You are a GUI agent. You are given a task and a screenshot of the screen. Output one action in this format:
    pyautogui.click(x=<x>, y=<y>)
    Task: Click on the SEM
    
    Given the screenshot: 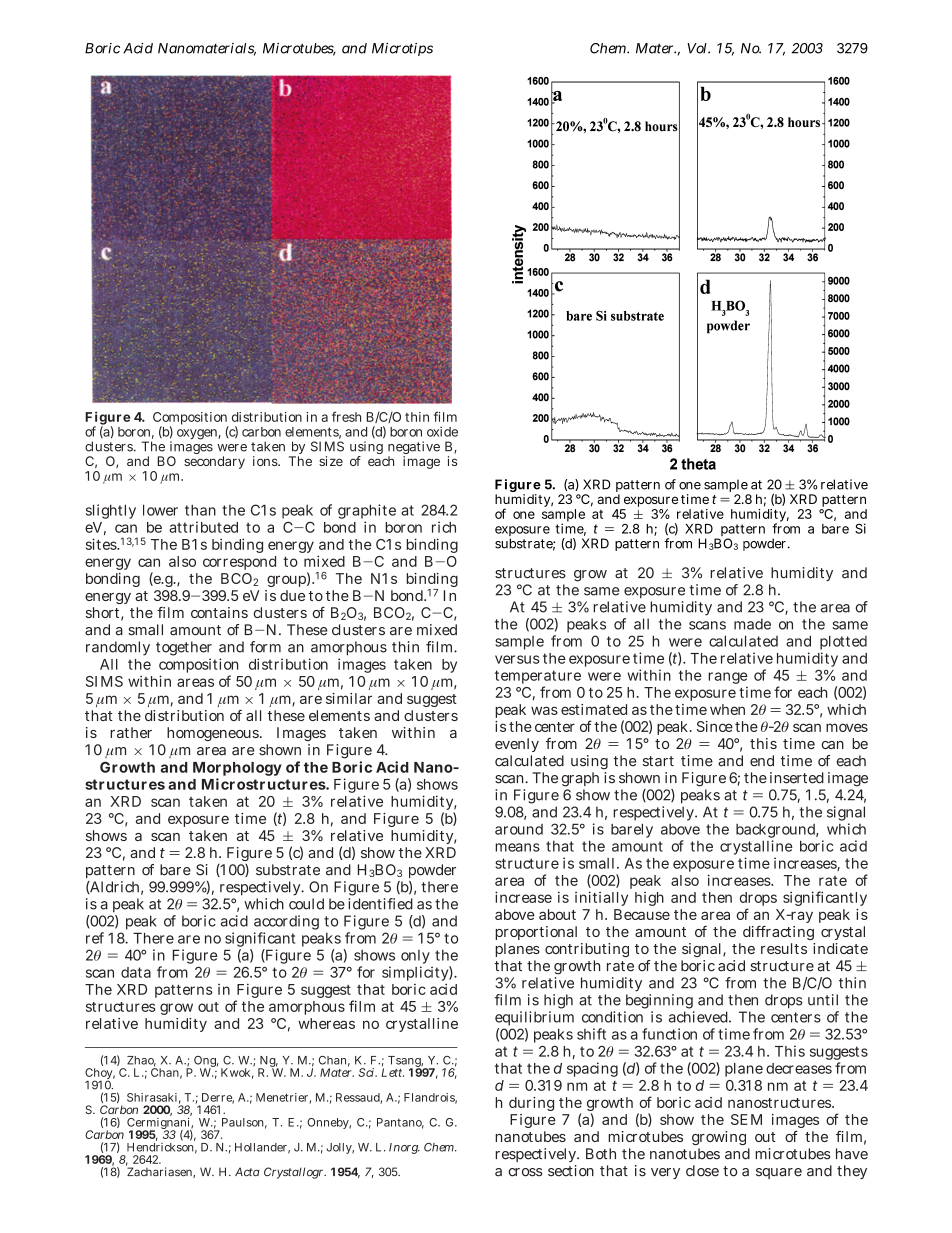 What is the action you would take?
    pyautogui.click(x=746, y=1119)
